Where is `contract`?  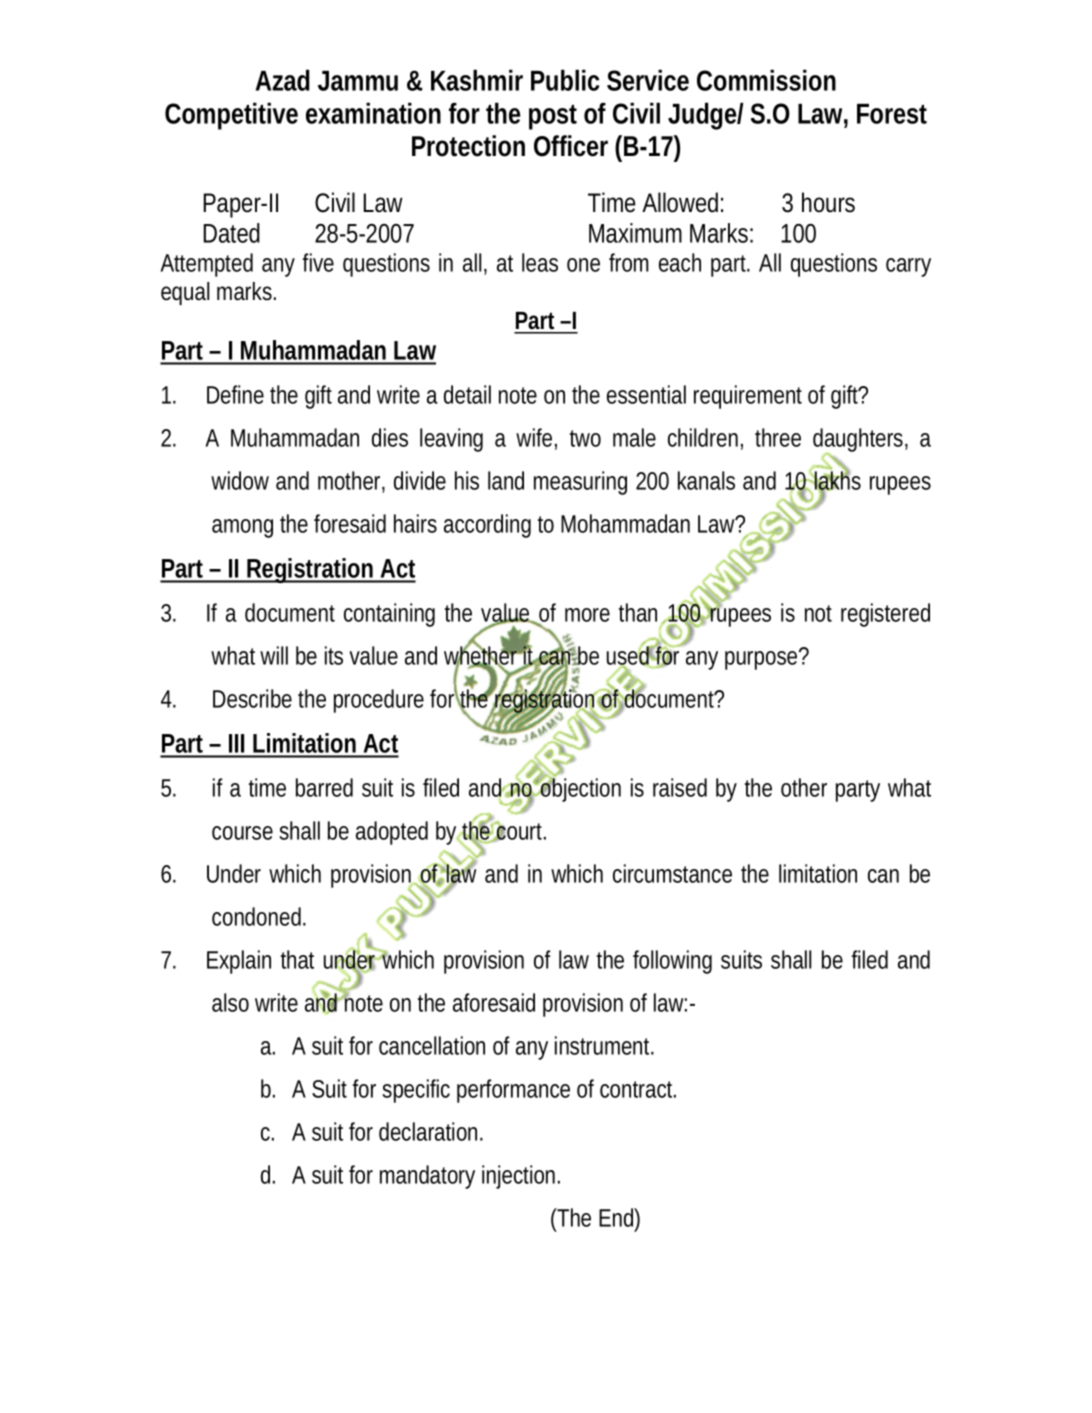 contract is located at coordinates (638, 1089).
